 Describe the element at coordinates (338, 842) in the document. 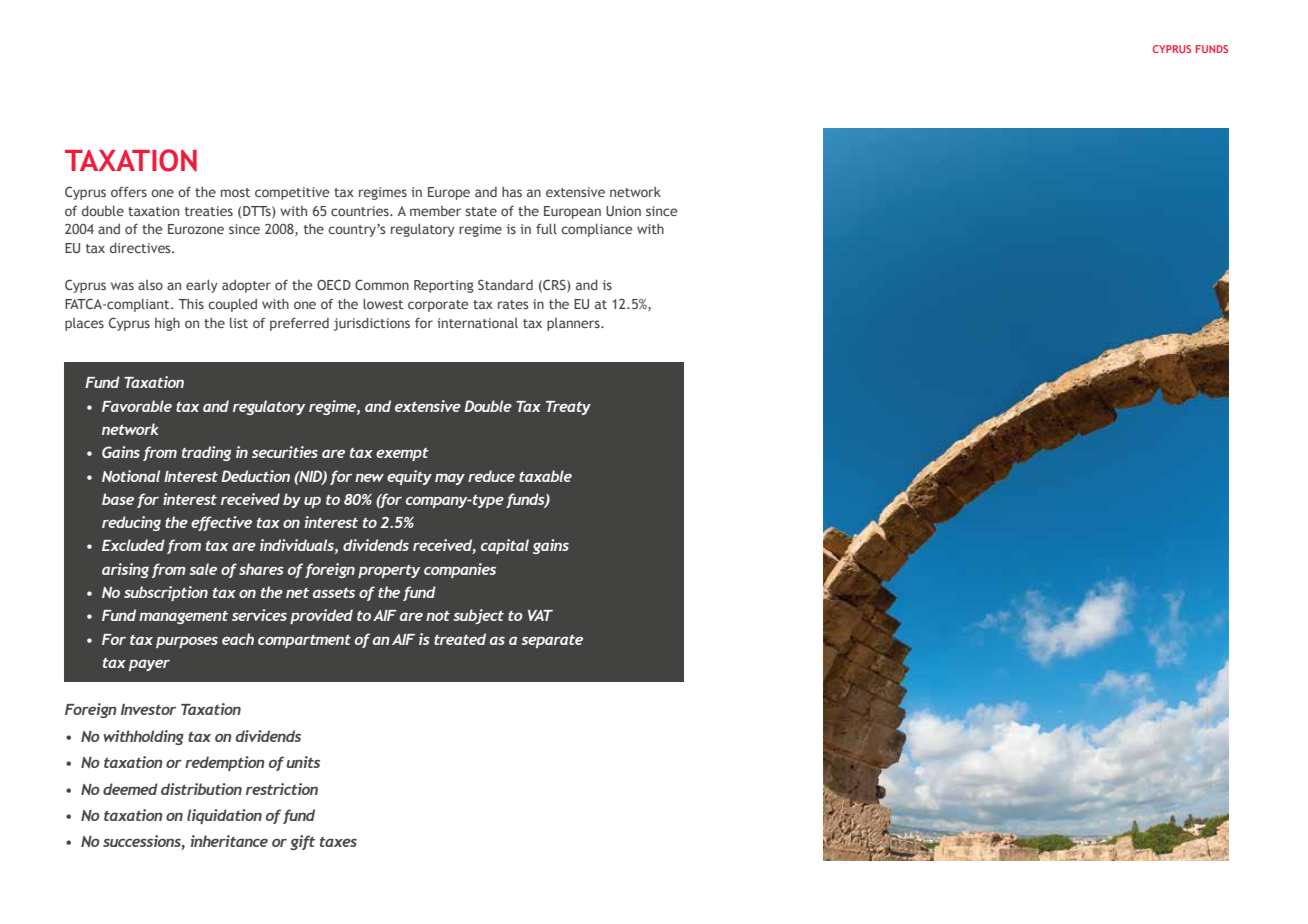

I see `taxes` at that location.
